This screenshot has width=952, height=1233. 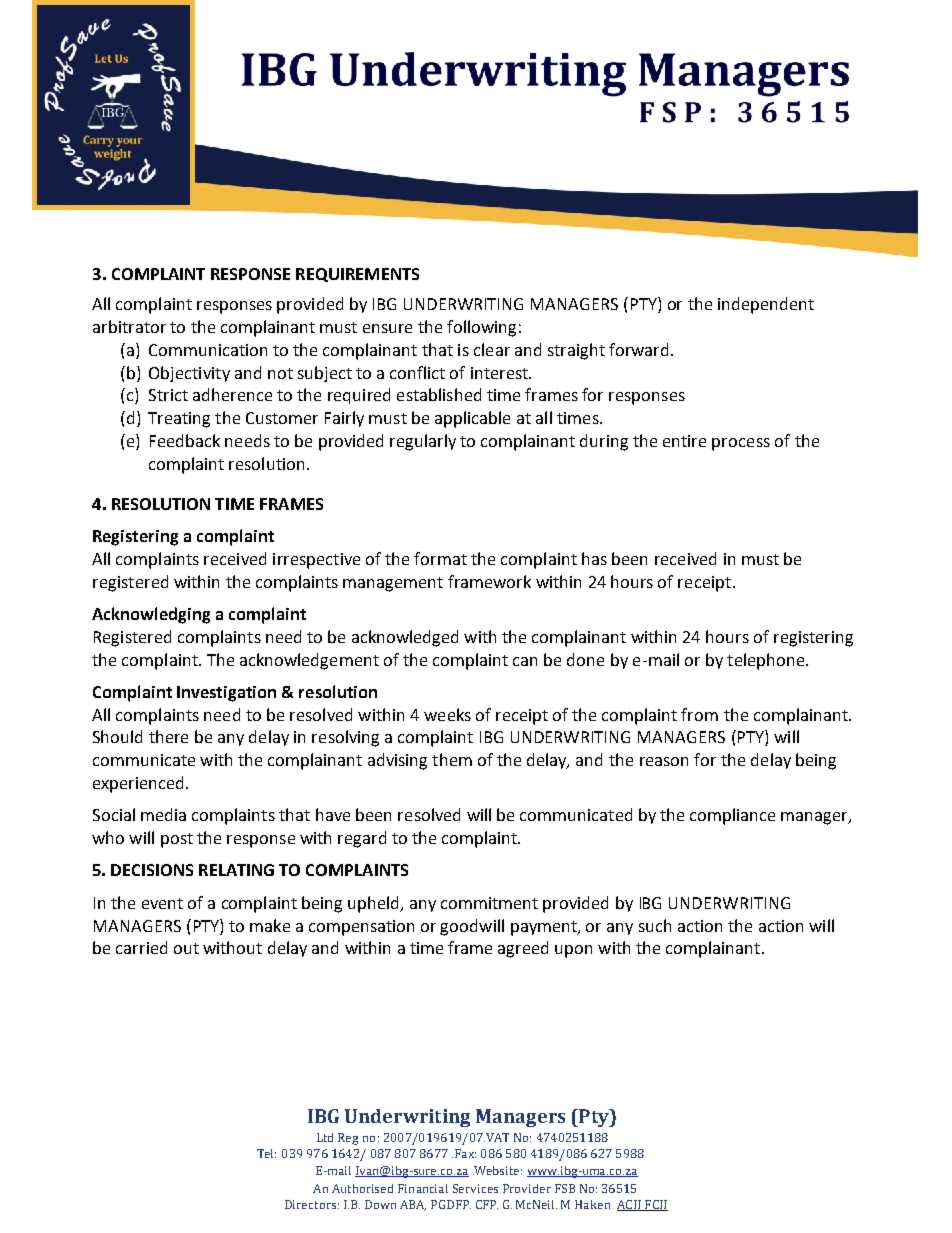 What do you see at coordinates (565, 1188) in the screenshot?
I see `FSB` at bounding box center [565, 1188].
